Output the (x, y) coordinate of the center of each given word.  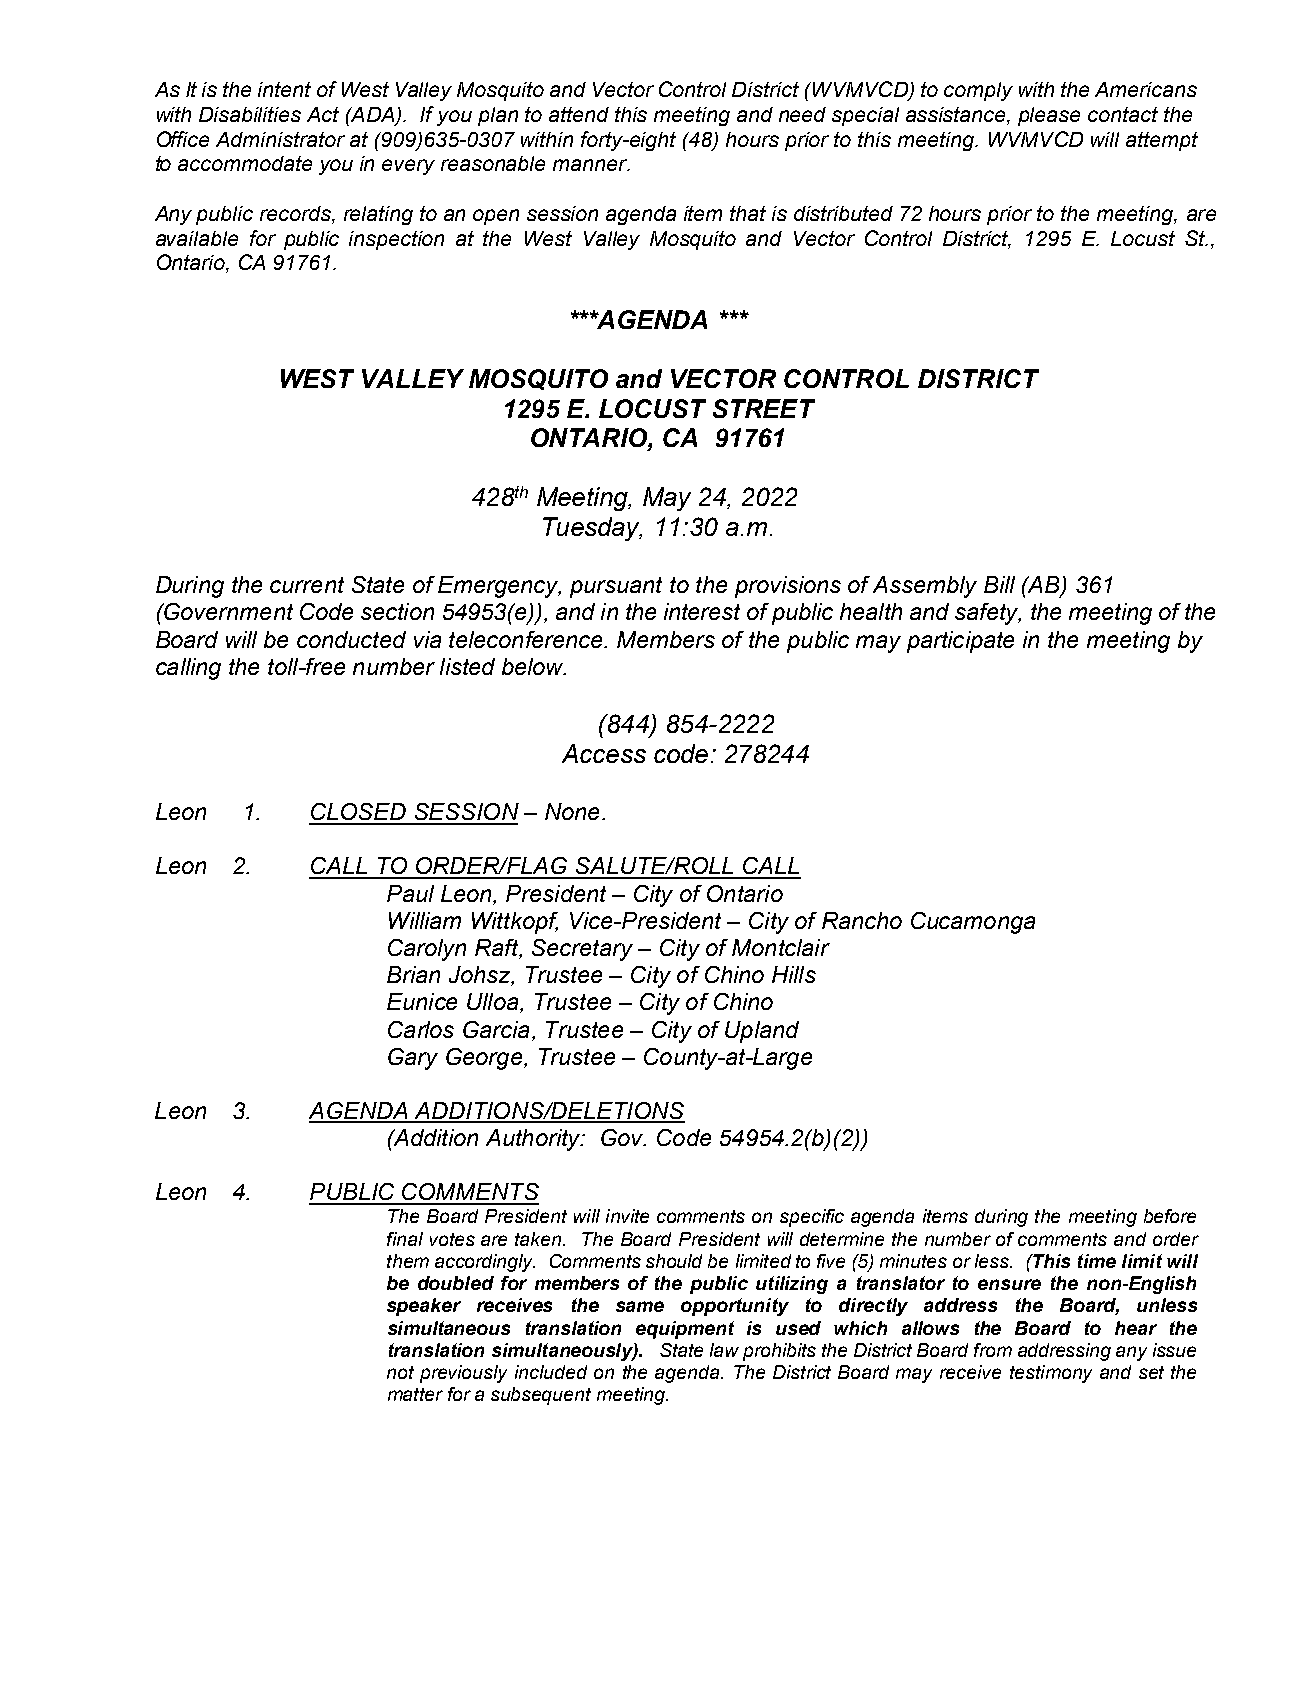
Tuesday (592, 529)
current (307, 585)
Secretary (582, 950)
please (1049, 116)
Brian (413, 974)
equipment (685, 1330)
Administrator (280, 139)
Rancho (862, 920)
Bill (999, 584)
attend (579, 114)
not (400, 1372)
